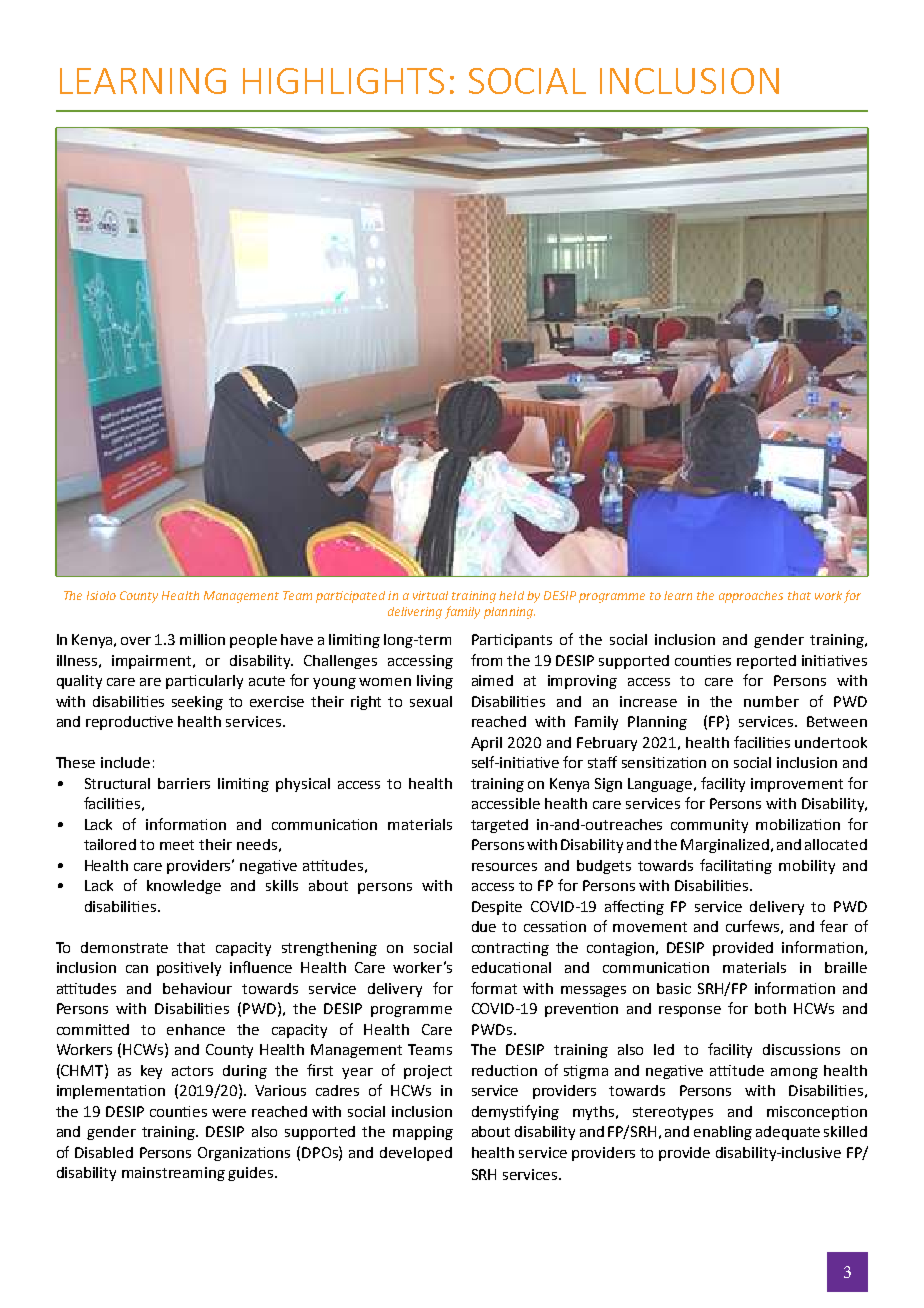 The image size is (924, 1308). What do you see at coordinates (766, 662) in the screenshot?
I see `reported` at bounding box center [766, 662].
